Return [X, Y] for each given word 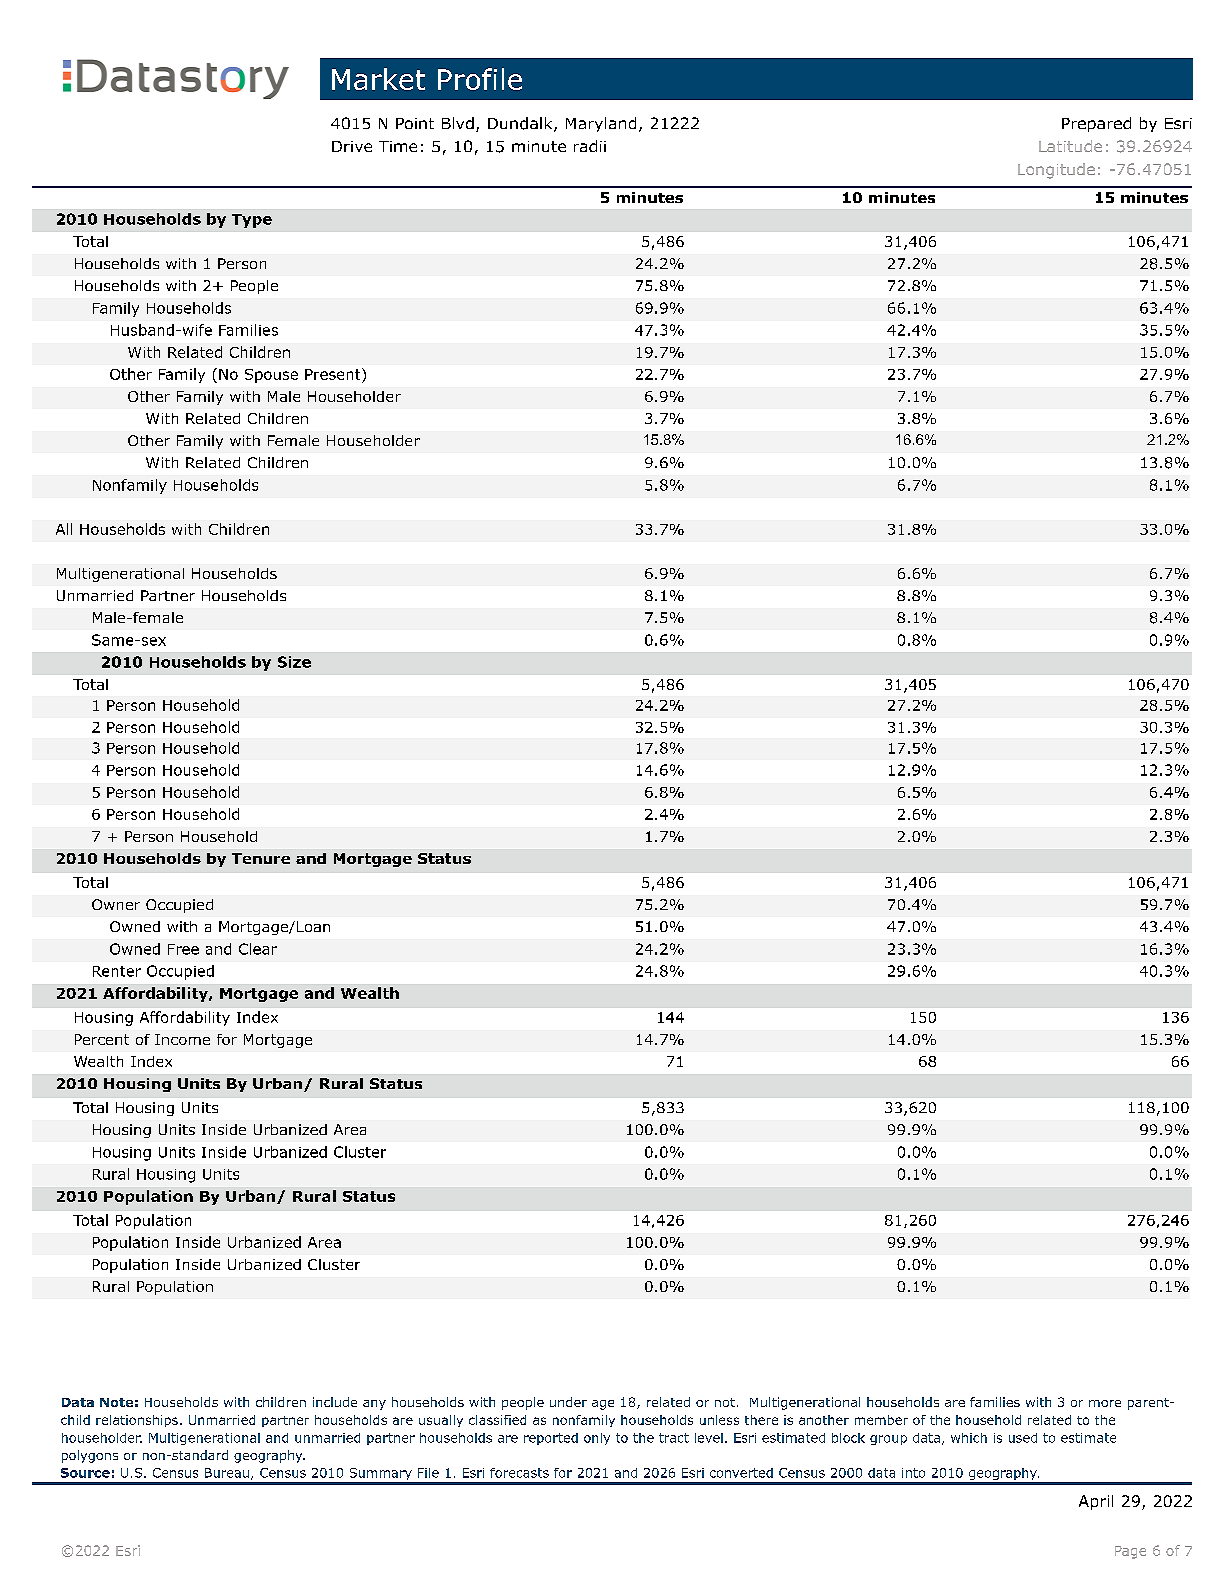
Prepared [1096, 124]
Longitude [1056, 171]
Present [334, 375]
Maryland [601, 124]
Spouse [271, 376]
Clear [258, 949]
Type [252, 221]
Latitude [1070, 146]
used [1023, 1438]
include [335, 1402]
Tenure [261, 858]
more [1105, 1403]
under [568, 1402]
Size [294, 662]
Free [183, 949]
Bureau [227, 1473]
